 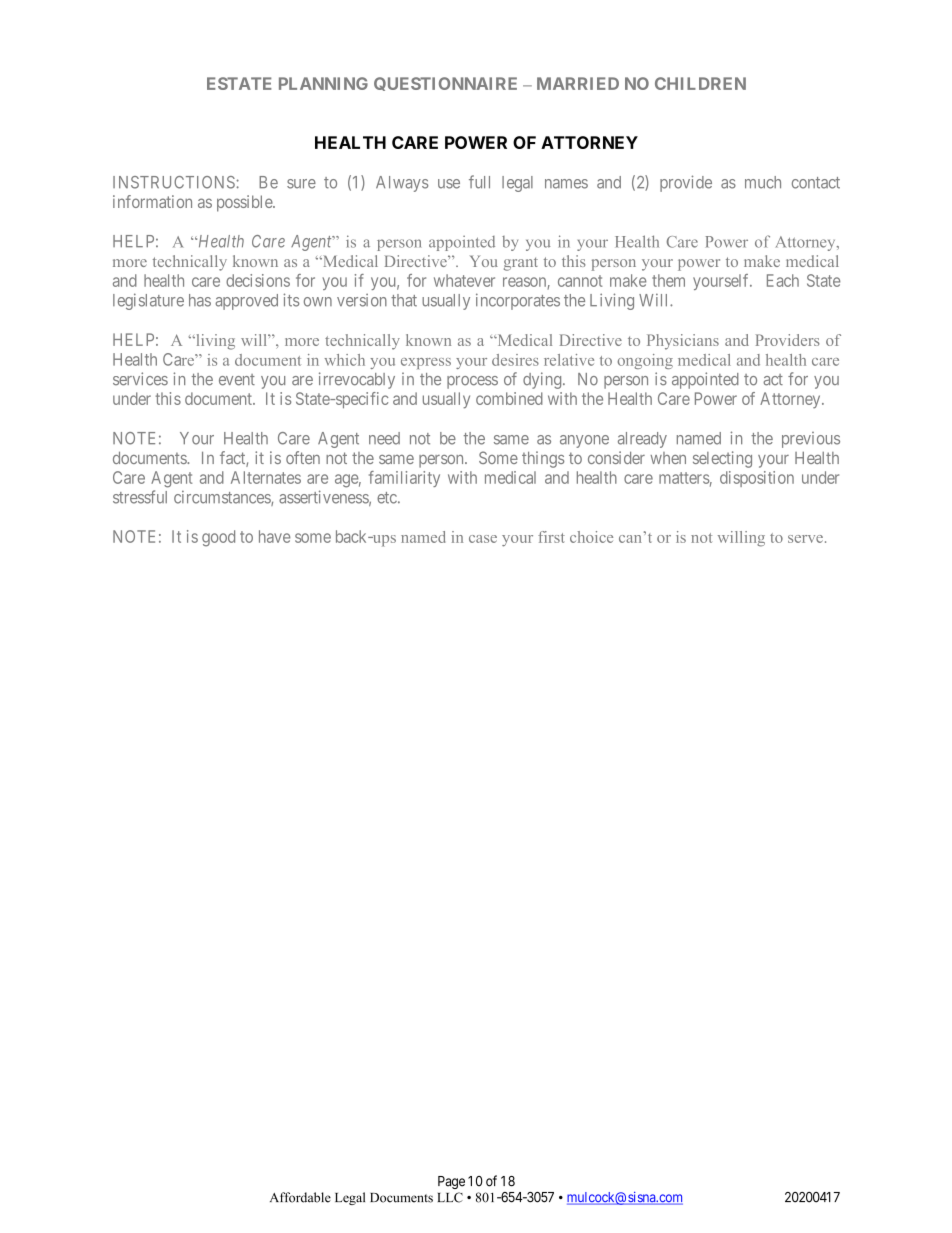 I want to click on incorporates, so click(x=518, y=301).
